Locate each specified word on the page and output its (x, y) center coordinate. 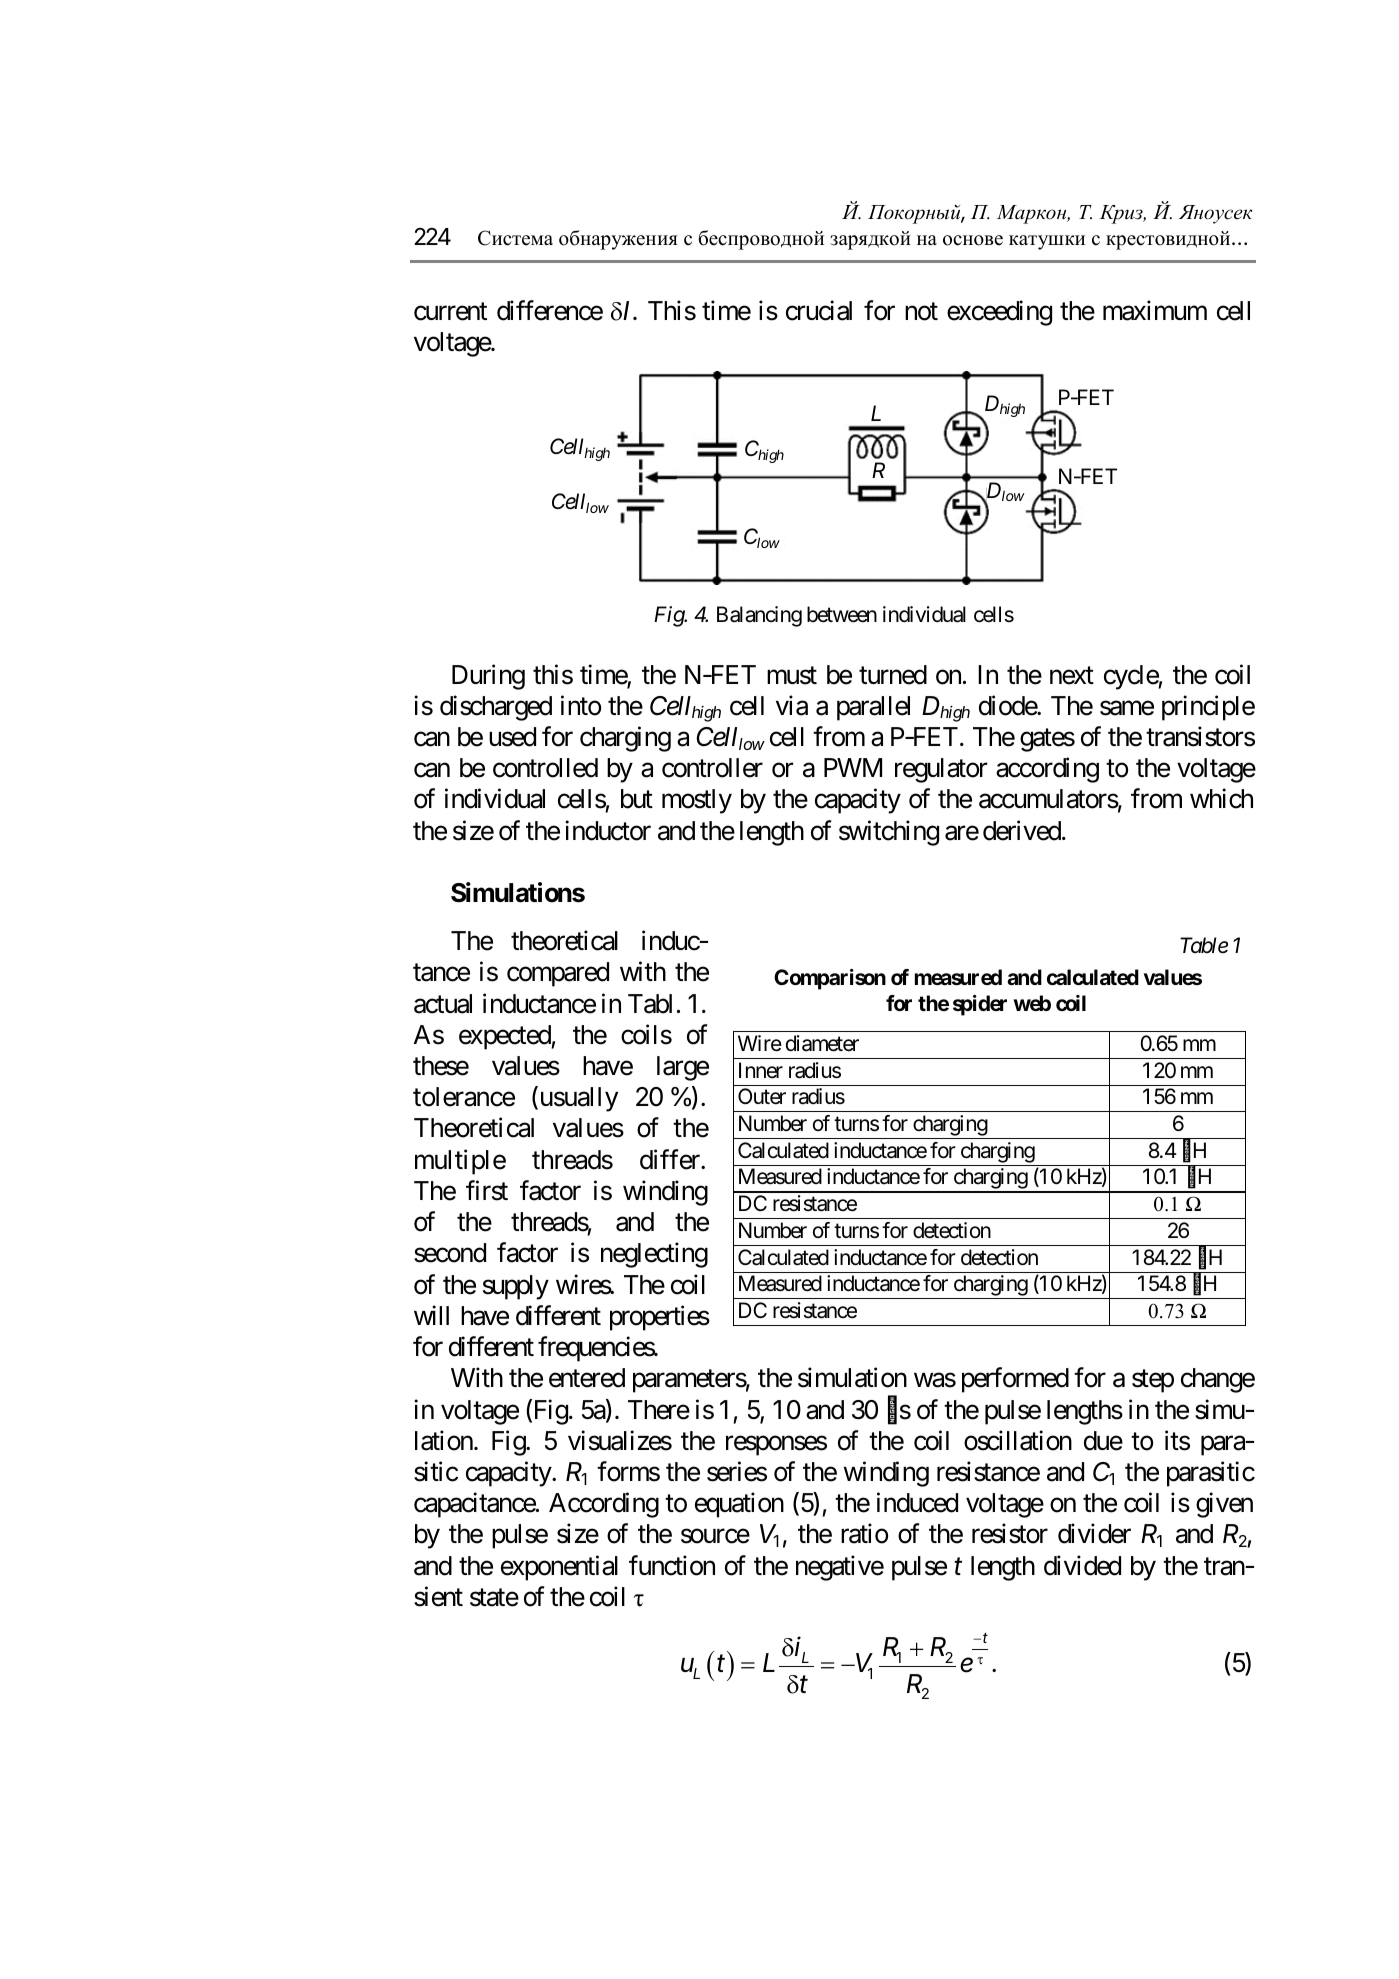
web (1032, 1003)
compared (558, 974)
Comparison (830, 979)
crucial (819, 310)
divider (1094, 1534)
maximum (1155, 310)
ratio (864, 1534)
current (450, 312)
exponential (559, 1568)
